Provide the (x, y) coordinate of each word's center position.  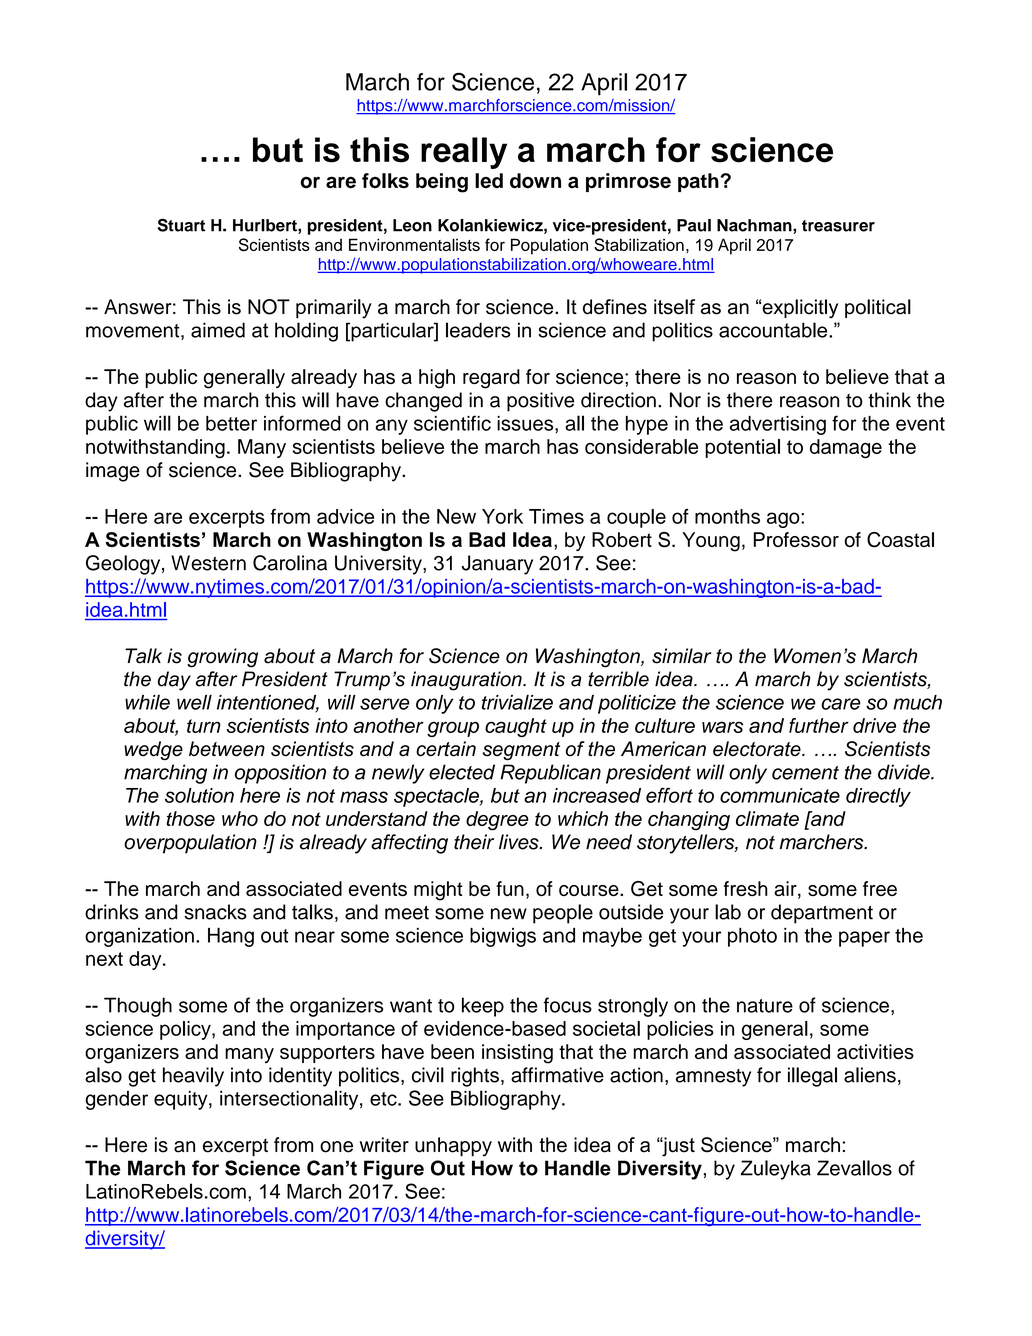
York (502, 516)
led (489, 180)
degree (497, 821)
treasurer (838, 226)
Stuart (181, 225)
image (113, 472)
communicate (780, 795)
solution (199, 795)
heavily (193, 1077)
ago (784, 520)
